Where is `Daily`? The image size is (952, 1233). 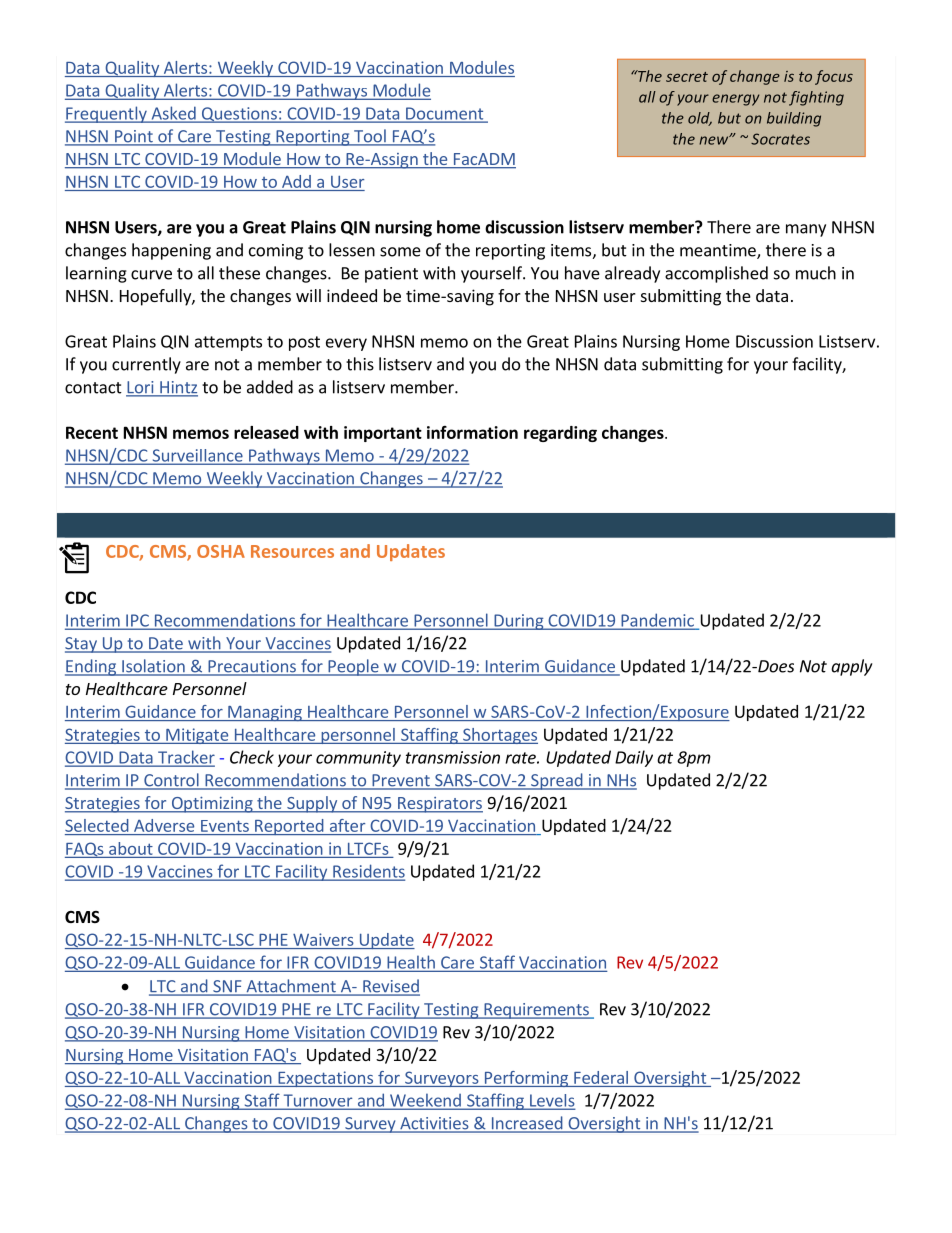
Daily is located at coordinates (634, 758).
